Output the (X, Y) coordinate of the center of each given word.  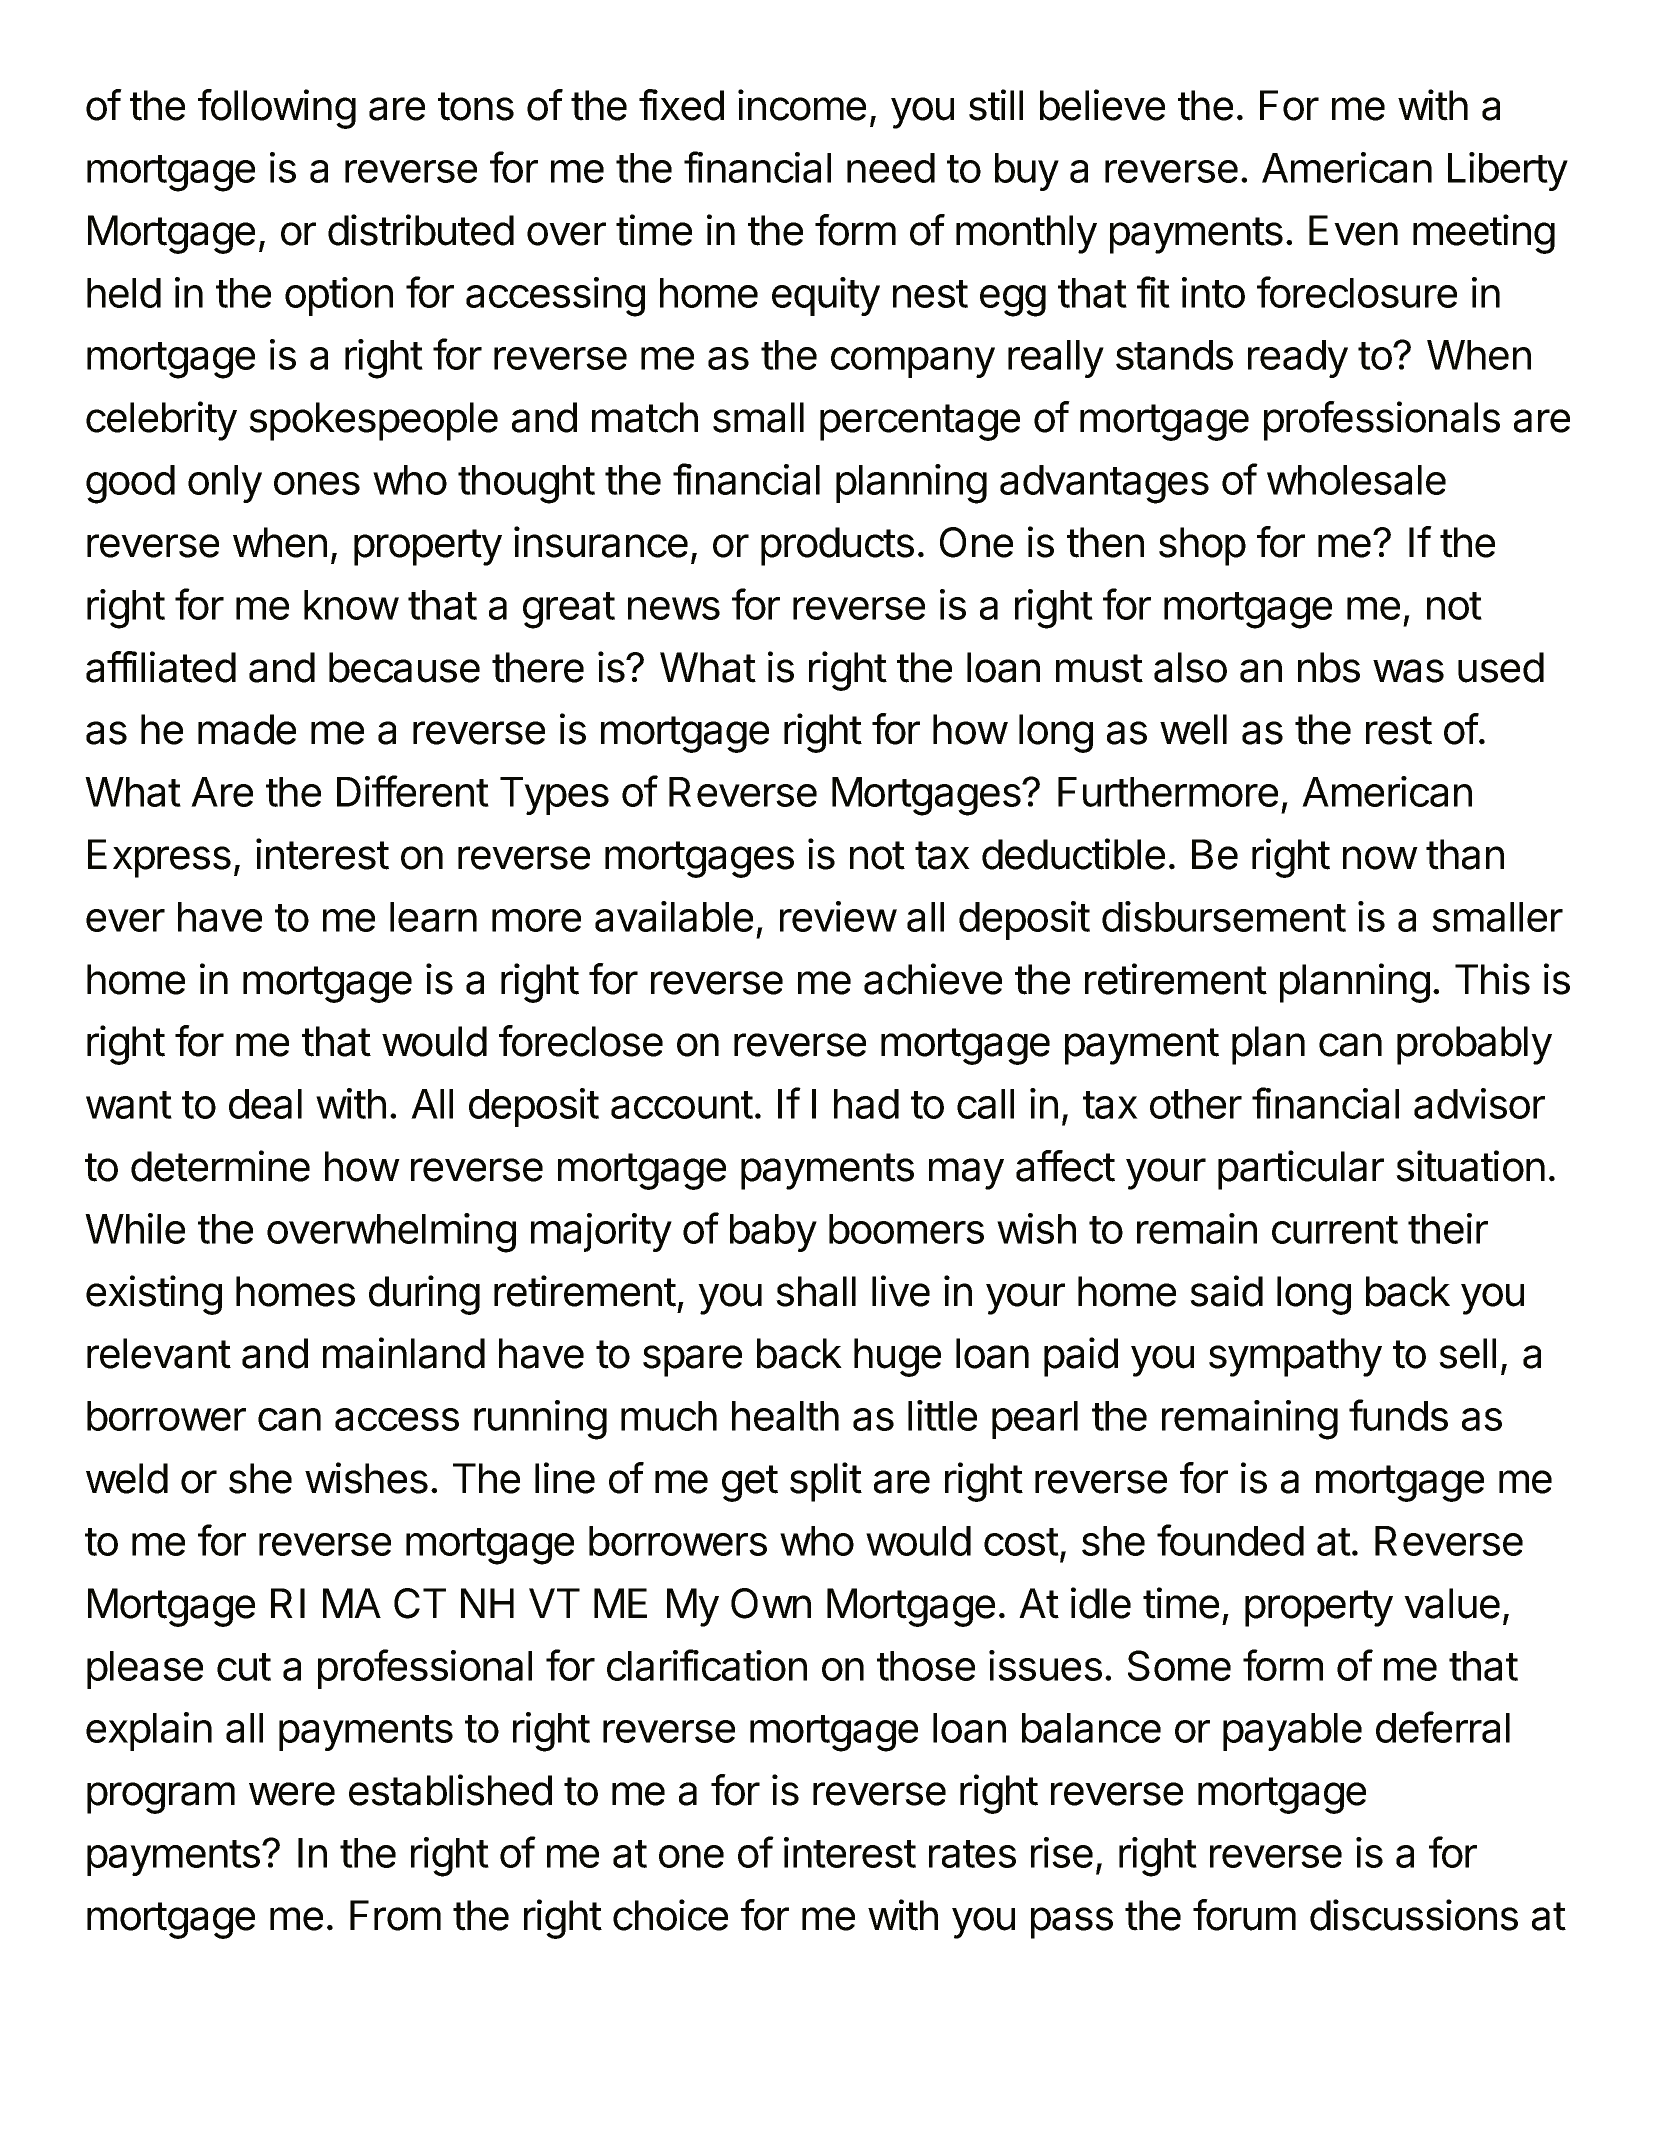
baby (773, 1233)
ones (317, 483)
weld (127, 1478)
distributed (421, 230)
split (826, 1482)
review (838, 916)
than (1465, 854)
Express (159, 858)
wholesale (1356, 480)
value (1452, 1603)
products (837, 546)
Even (1353, 230)
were (292, 1794)
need (891, 168)
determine (220, 1166)
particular (1301, 1170)
